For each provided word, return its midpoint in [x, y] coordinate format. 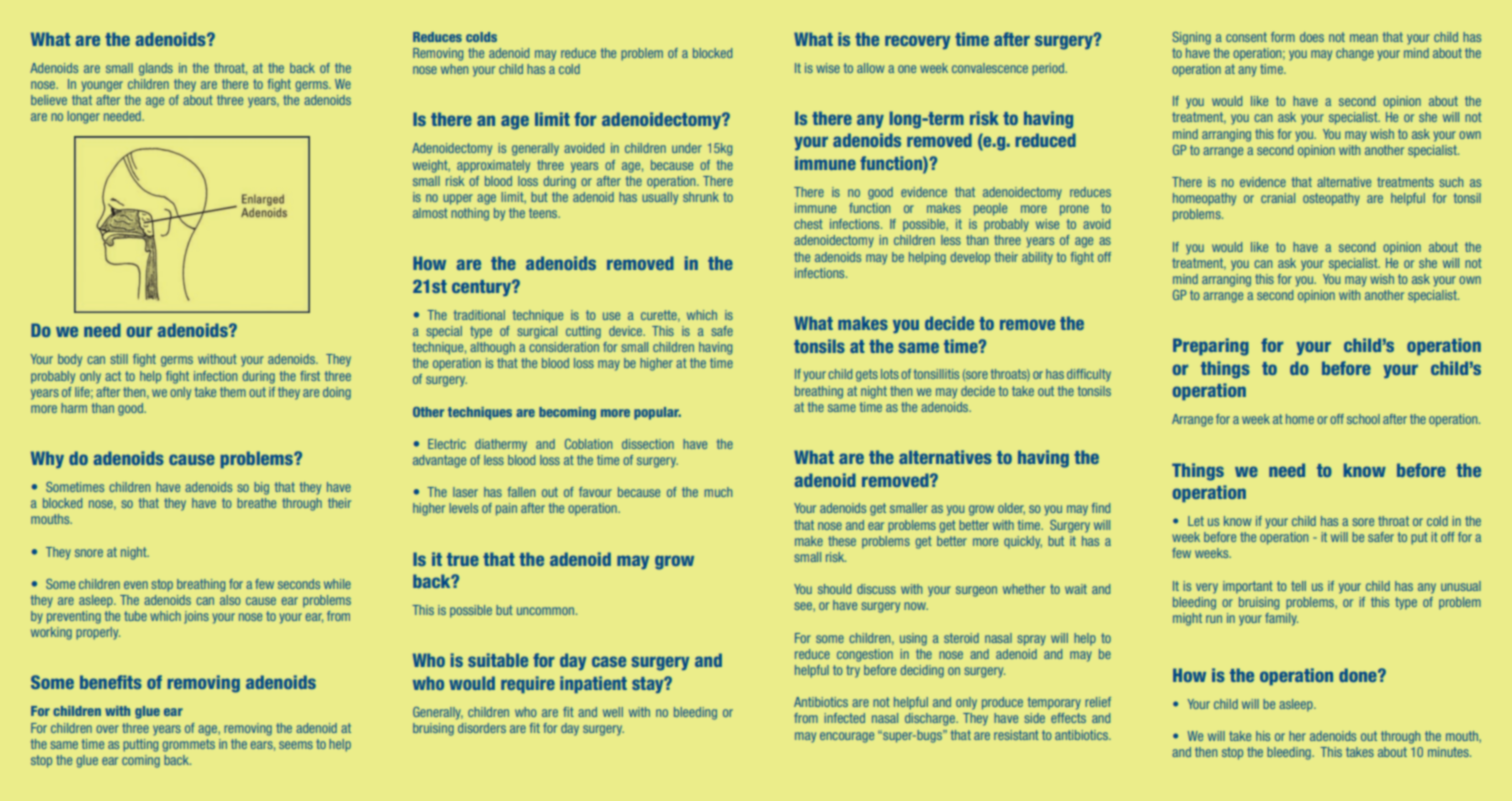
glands [156, 69]
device [626, 331]
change [1355, 54]
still [119, 359]
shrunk [701, 197]
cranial [1278, 198]
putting [140, 745]
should [834, 589]
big [261, 488]
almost [430, 213]
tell [1298, 586]
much [718, 492]
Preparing [1211, 347]
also [230, 600]
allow [870, 68]
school [1363, 419]
